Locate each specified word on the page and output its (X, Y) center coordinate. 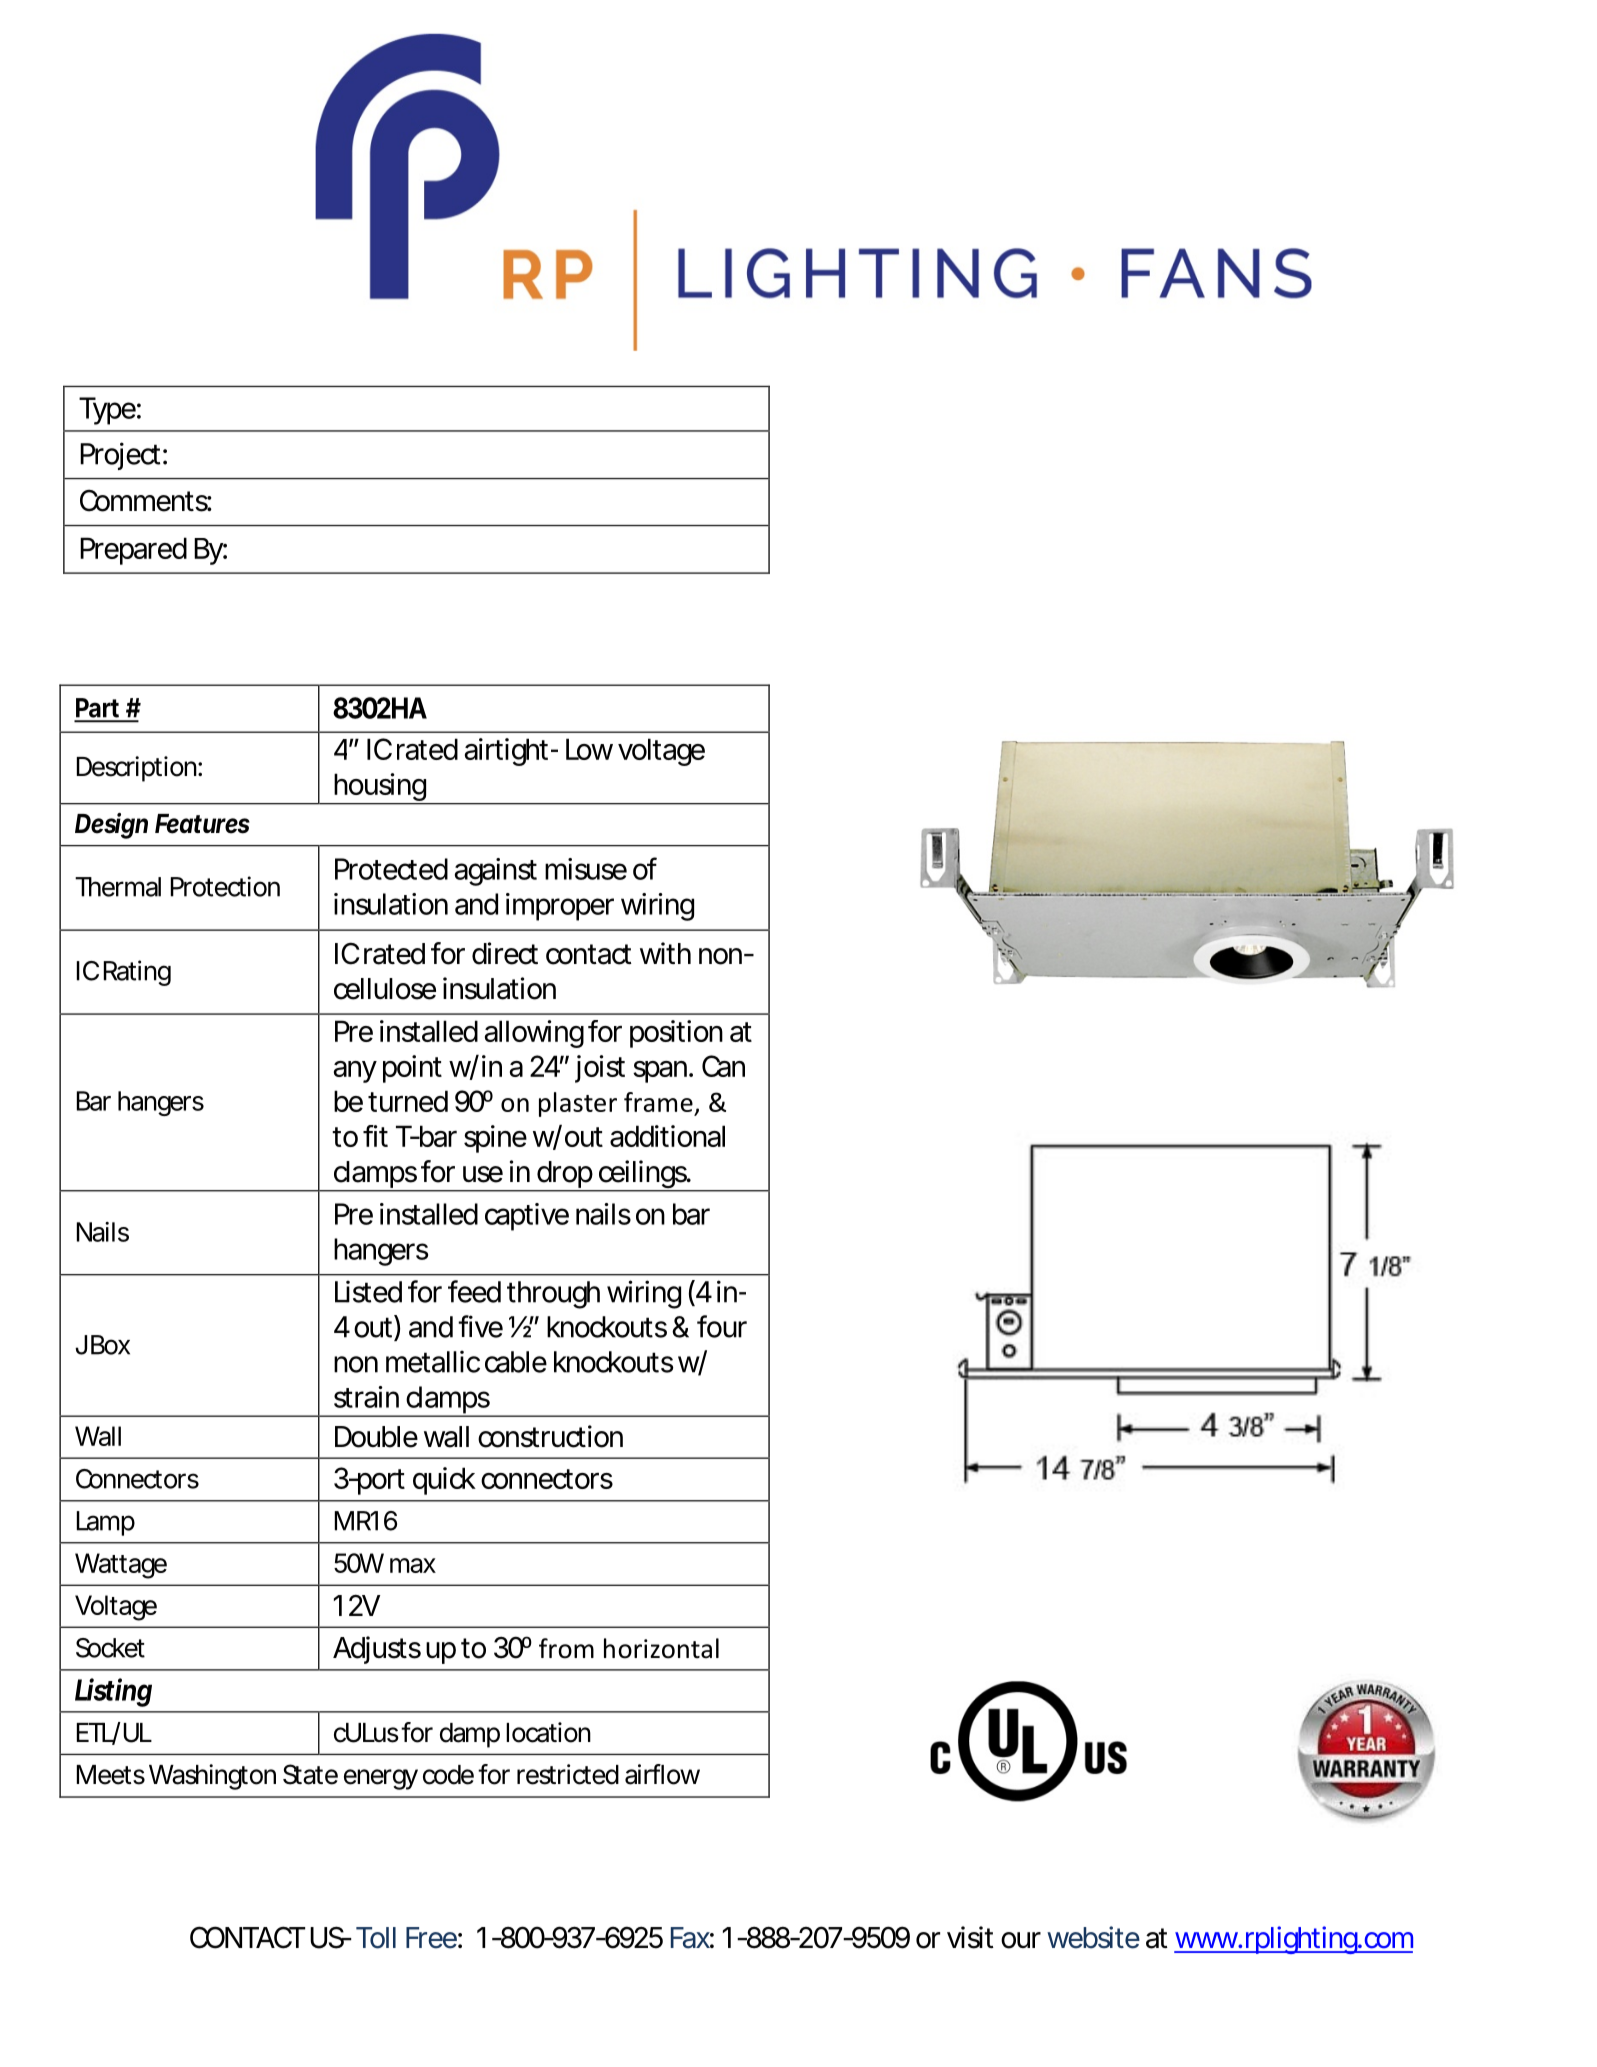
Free (431, 1938)
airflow (662, 1774)
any (355, 1072)
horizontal (661, 1648)
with (665, 953)
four (722, 1326)
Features (202, 824)
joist (600, 1069)
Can (723, 1066)
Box (110, 1345)
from (566, 1648)
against (496, 872)
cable (516, 1362)
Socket (110, 1648)
